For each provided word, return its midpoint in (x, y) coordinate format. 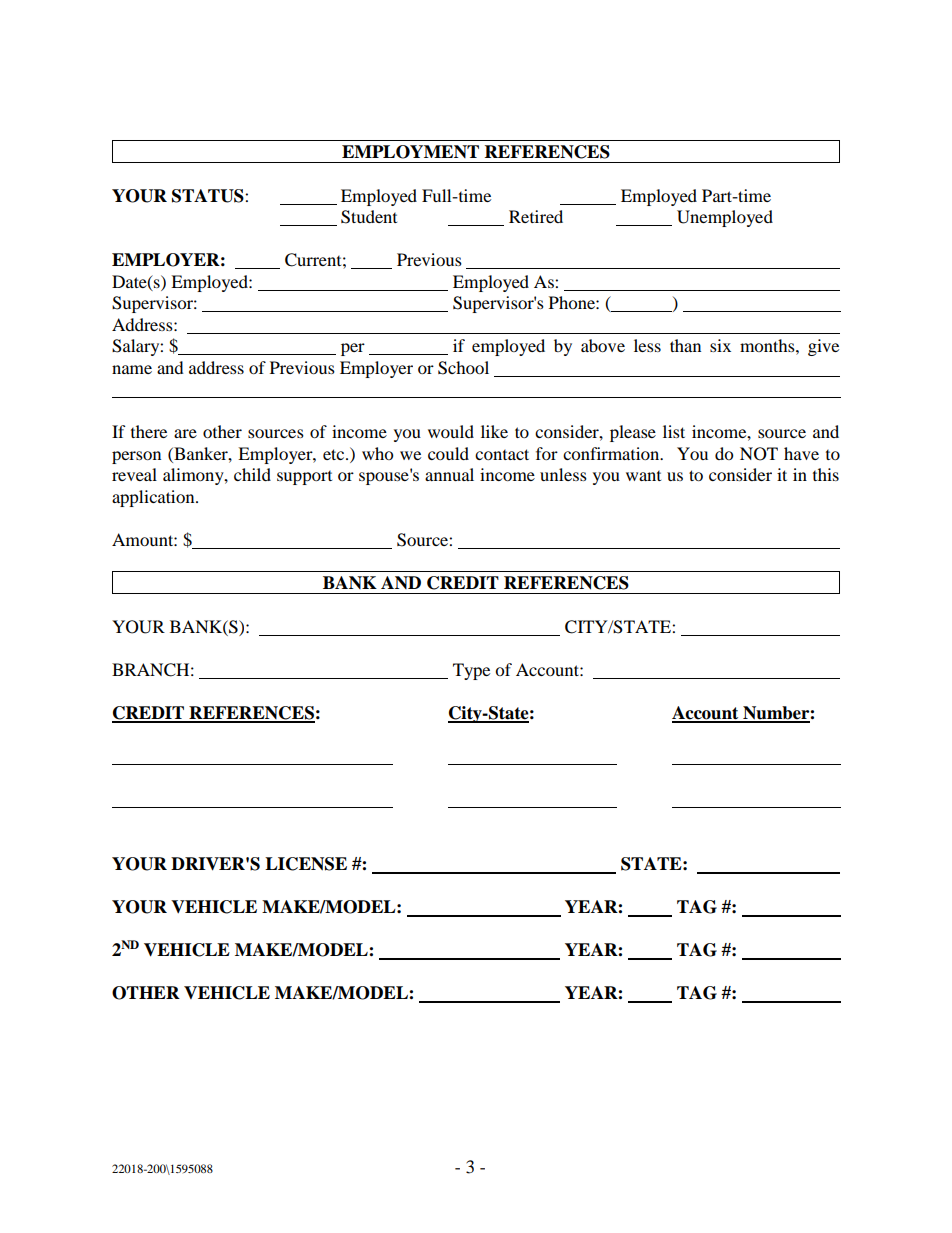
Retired (536, 216)
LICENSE (306, 864)
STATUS (209, 196)
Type (471, 671)
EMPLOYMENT (410, 152)
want (643, 476)
